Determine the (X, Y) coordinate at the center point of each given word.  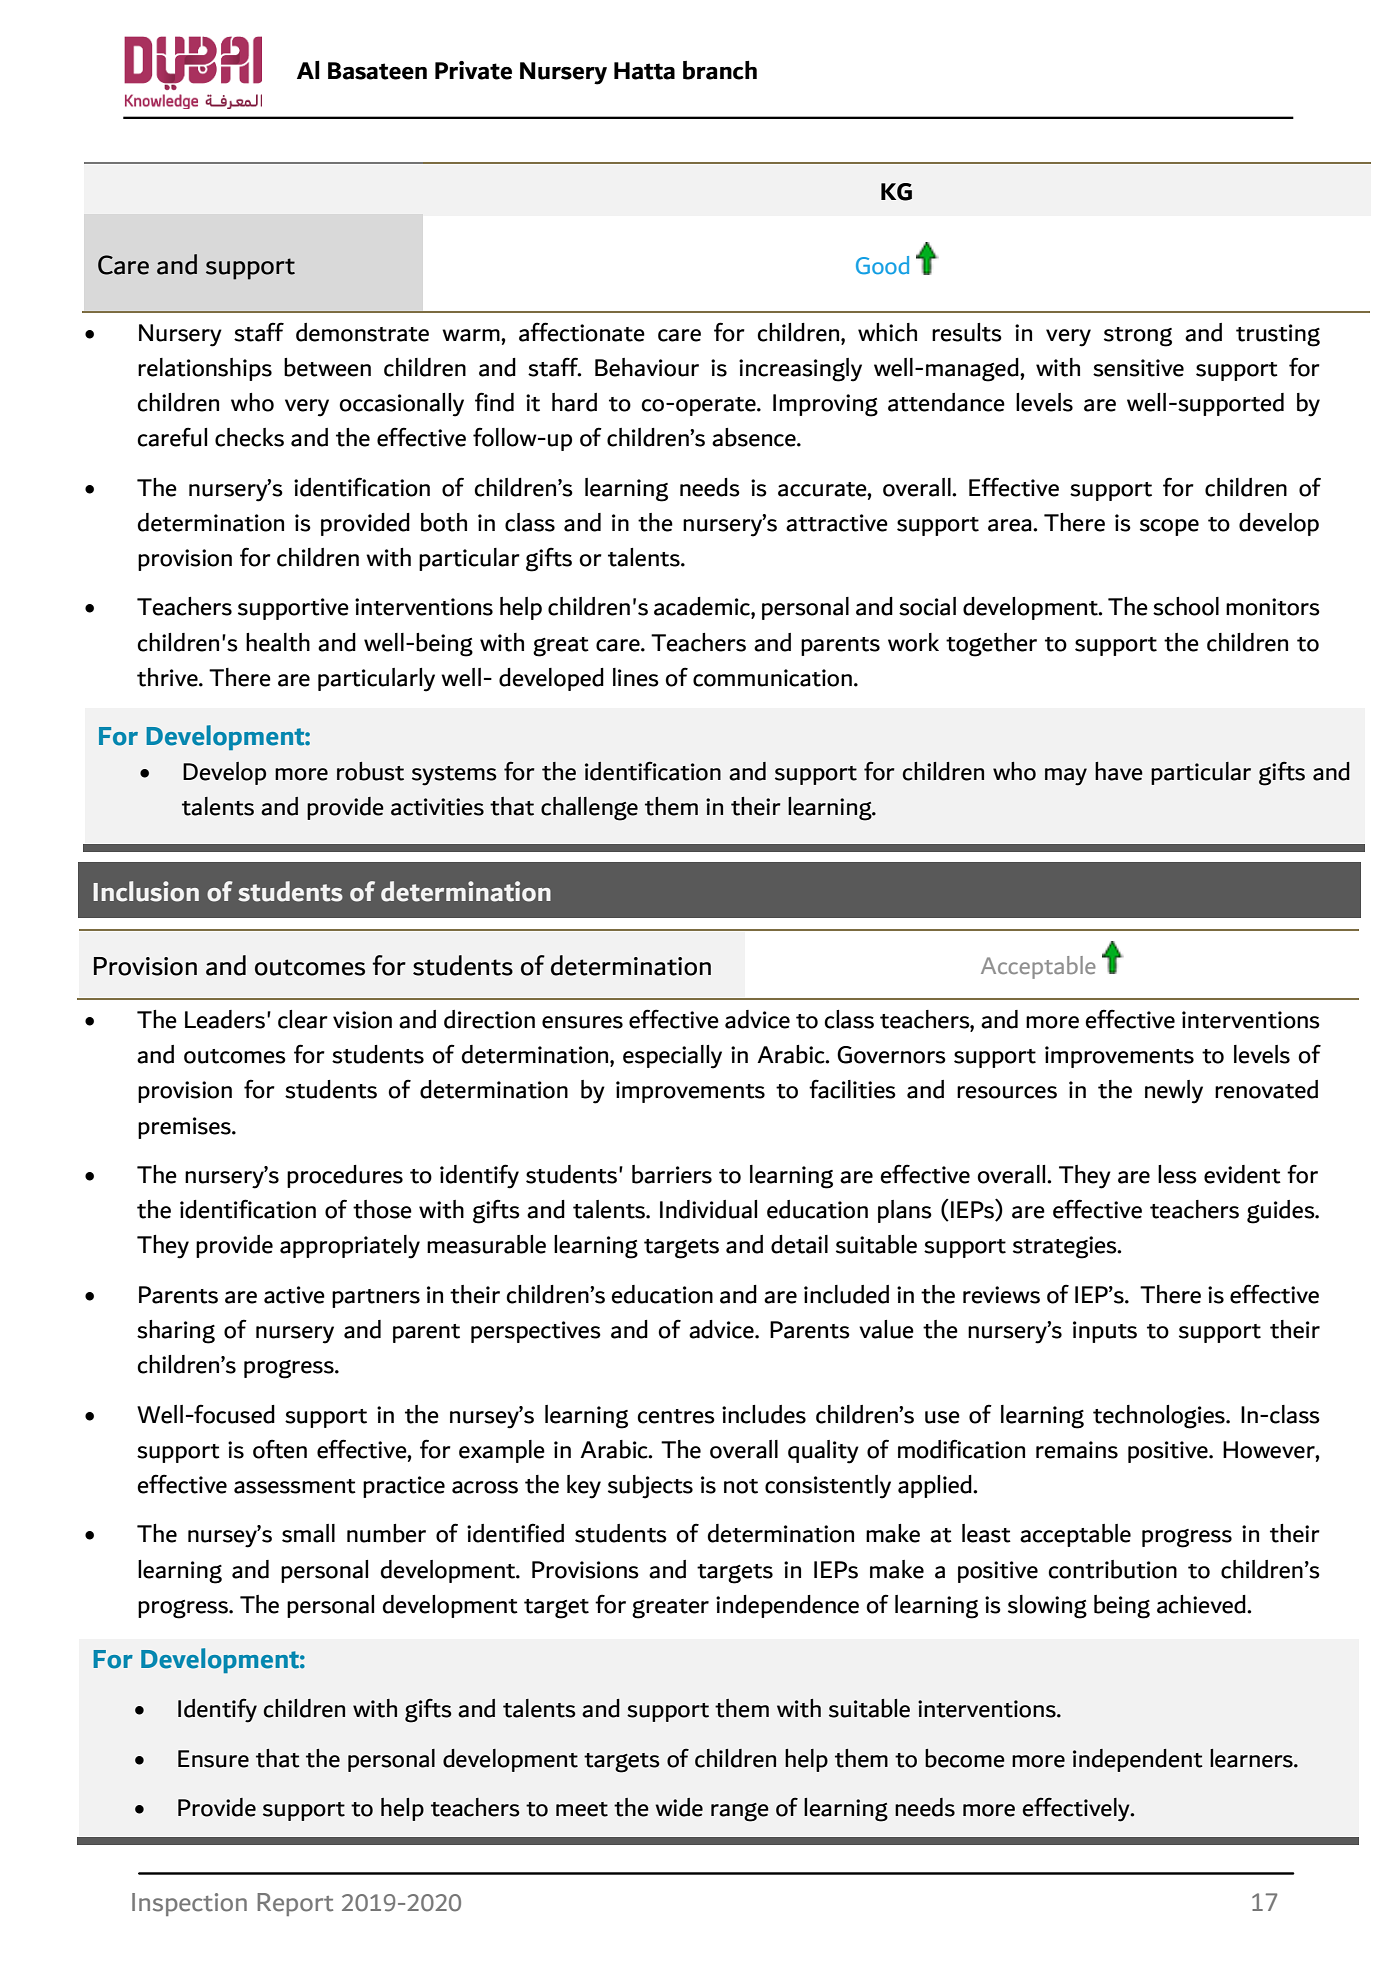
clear (303, 1019)
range (740, 1812)
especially (672, 1057)
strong (1138, 337)
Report (295, 1904)
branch (720, 70)
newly (1174, 1092)
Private (473, 70)
